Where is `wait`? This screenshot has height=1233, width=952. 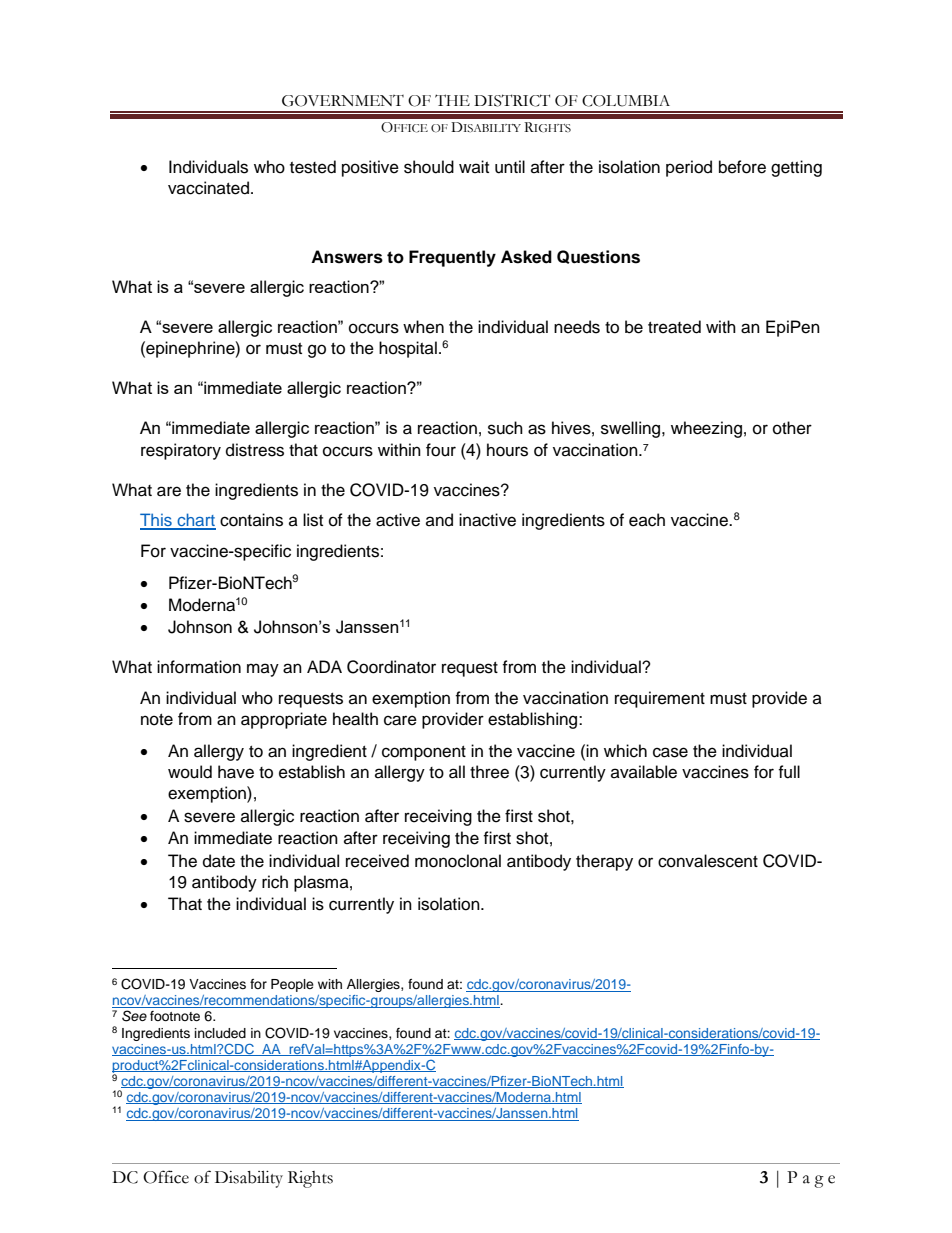
wait is located at coordinates (474, 166).
